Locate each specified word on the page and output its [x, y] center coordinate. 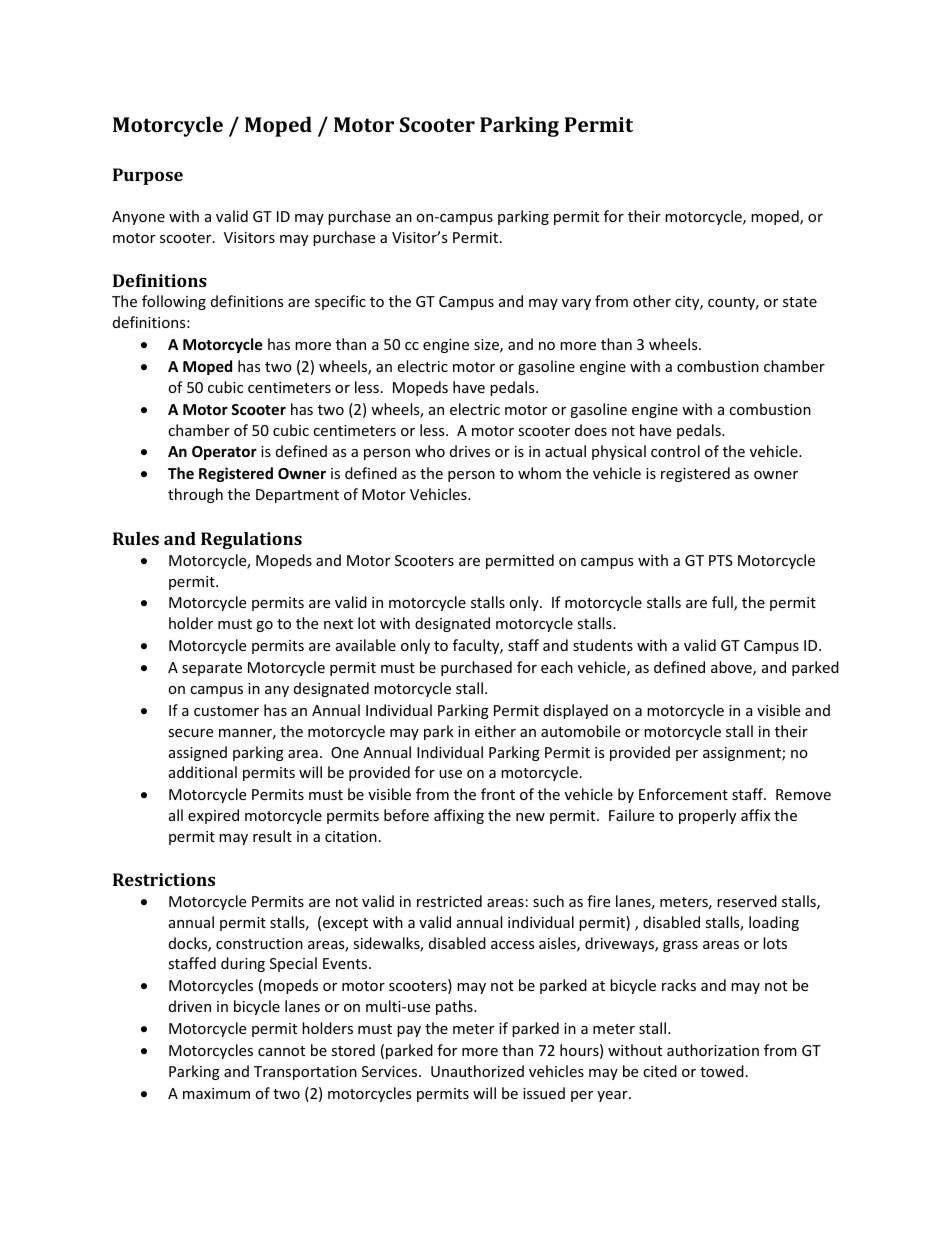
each [557, 667]
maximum [216, 1093]
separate [212, 669]
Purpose [148, 176]
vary [576, 304]
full [723, 603]
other [652, 301]
